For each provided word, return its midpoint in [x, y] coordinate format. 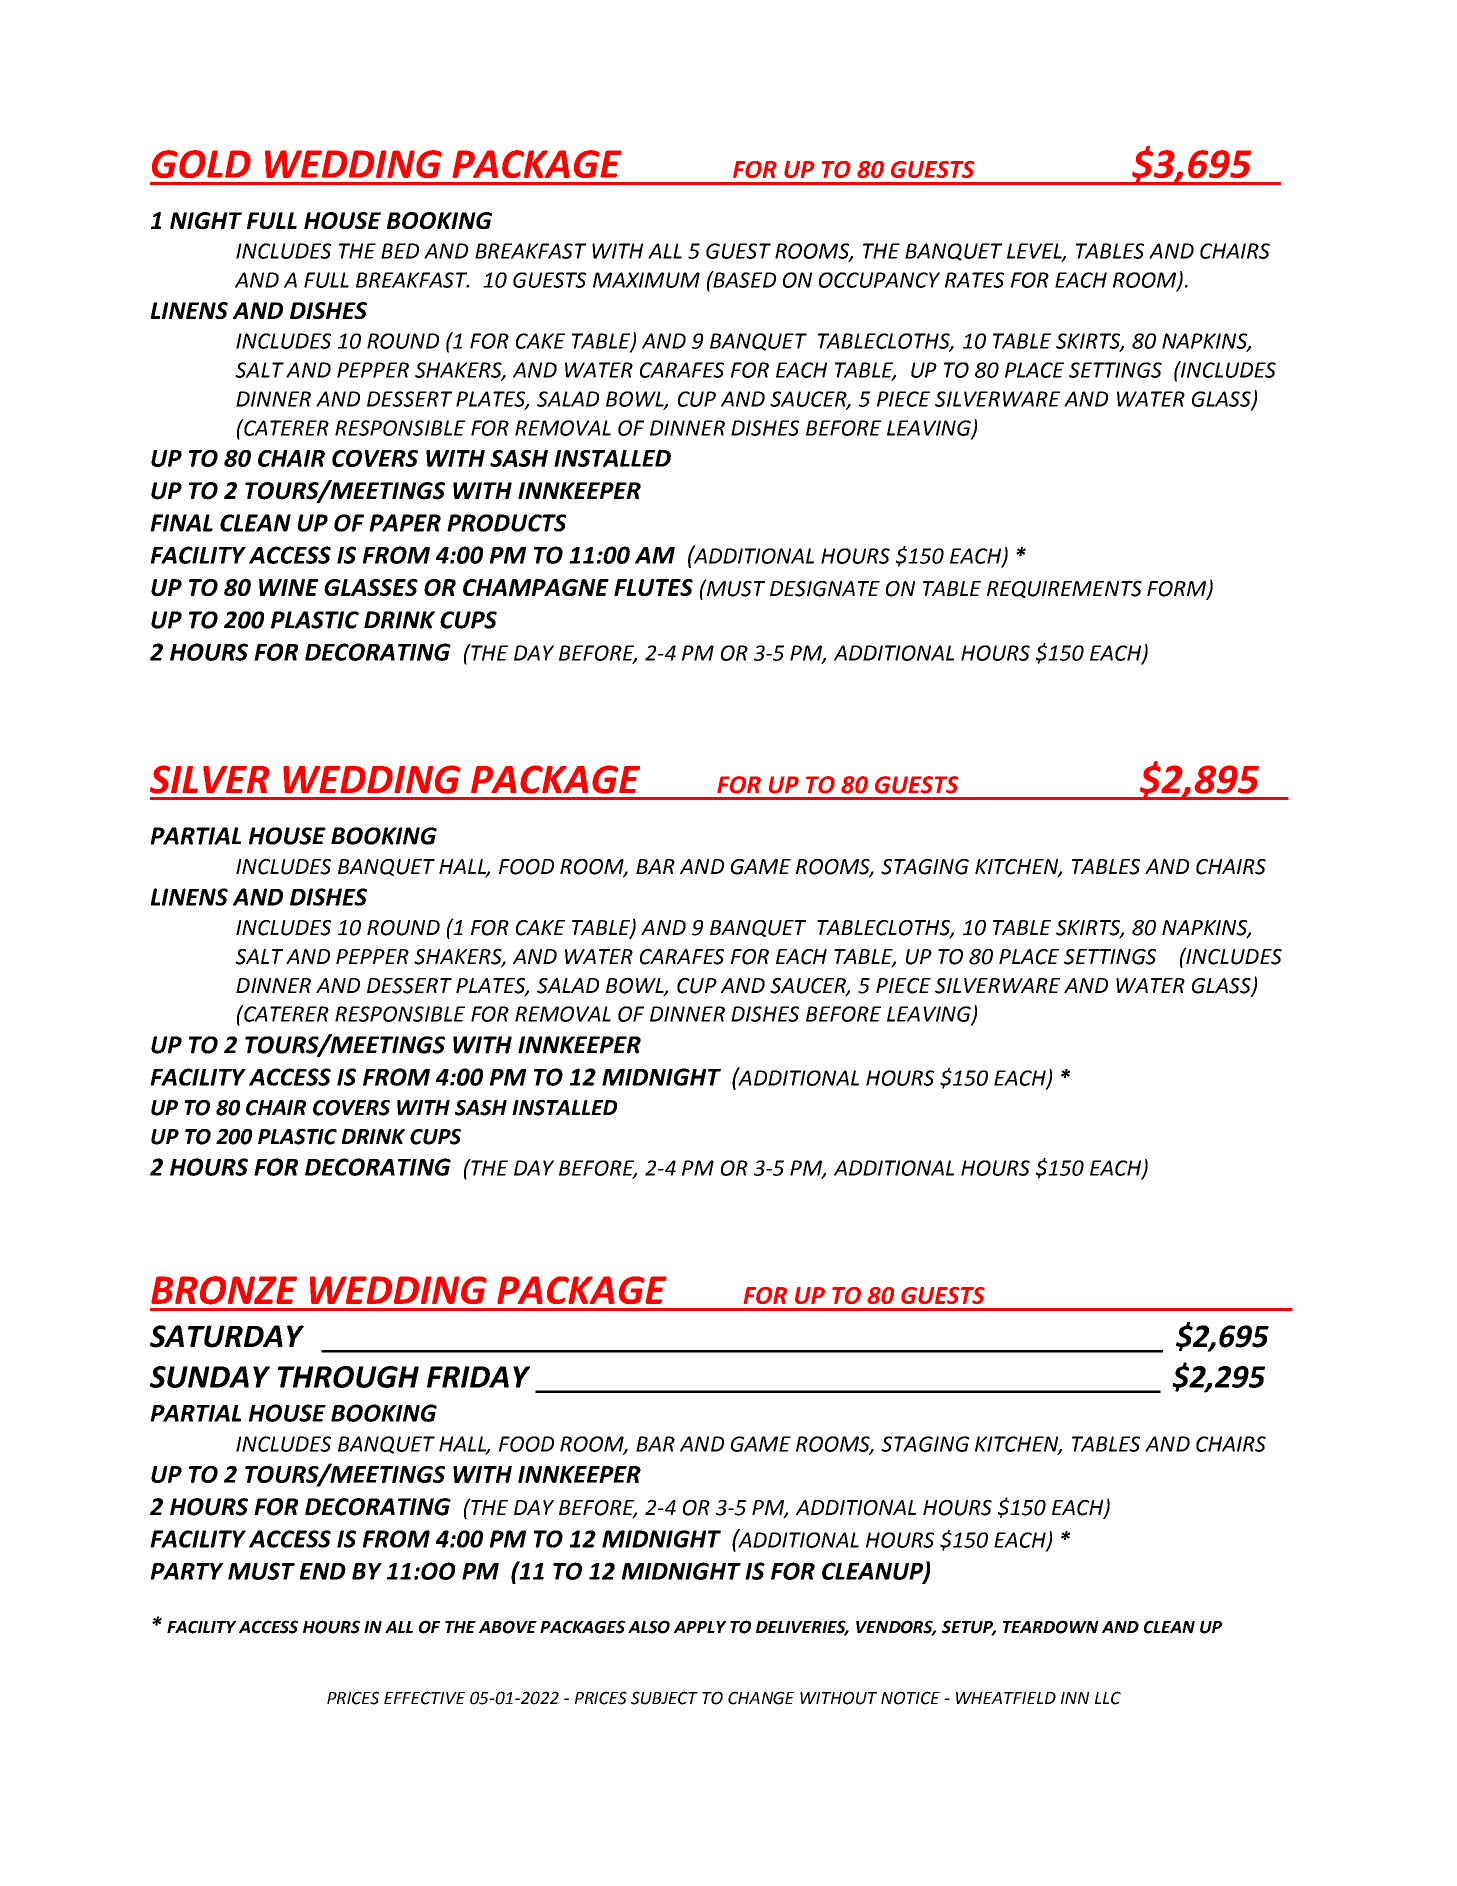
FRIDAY [478, 1377]
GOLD [201, 164]
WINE [289, 587]
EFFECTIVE [424, 1698]
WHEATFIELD [1006, 1698]
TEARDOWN [1050, 1627]
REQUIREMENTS [1064, 589]
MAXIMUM [646, 280]
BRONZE [224, 1290]
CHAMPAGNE [536, 587]
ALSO [649, 1627]
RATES [974, 280]
